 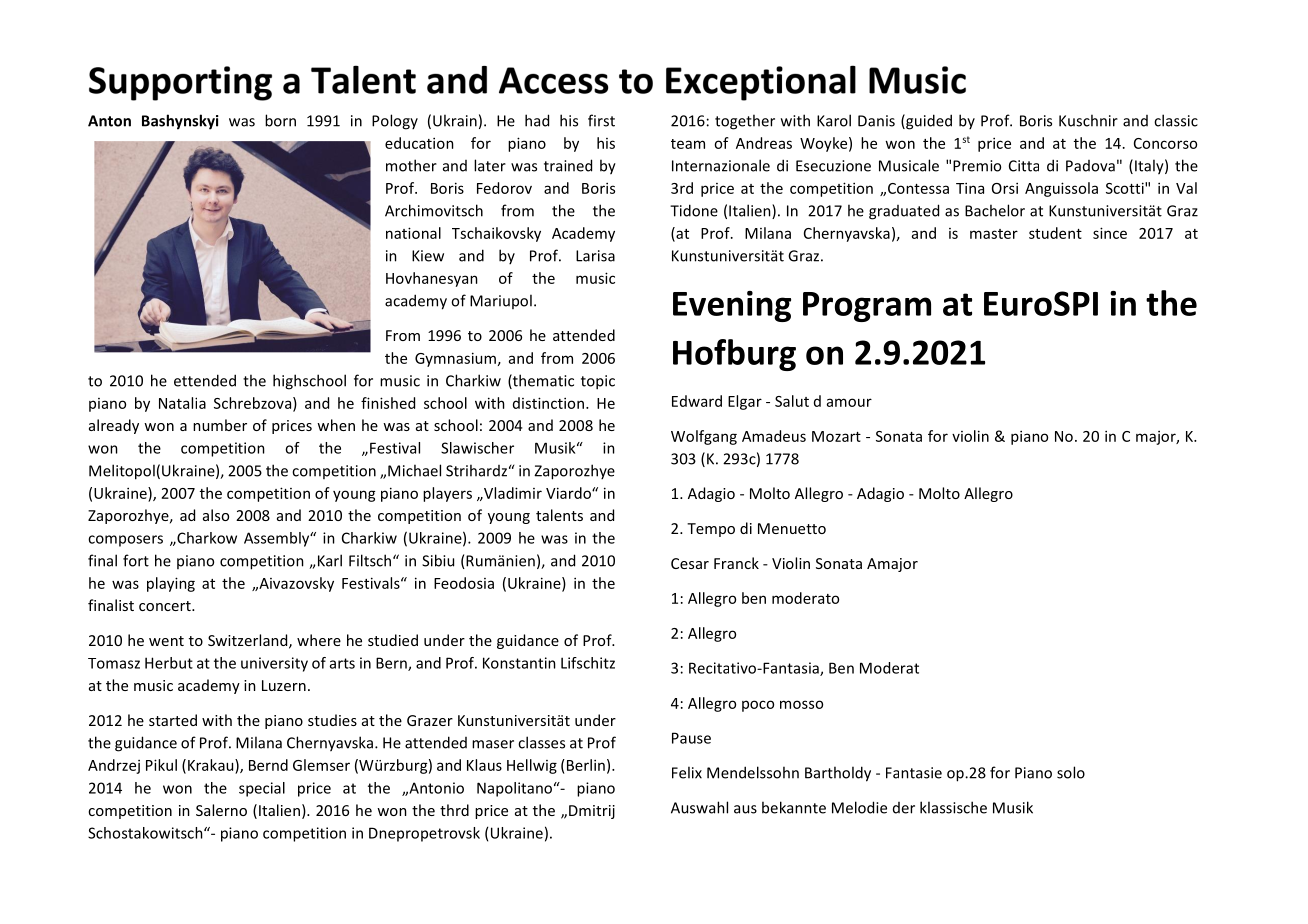 I want to click on Wolfgang, so click(x=704, y=437).
